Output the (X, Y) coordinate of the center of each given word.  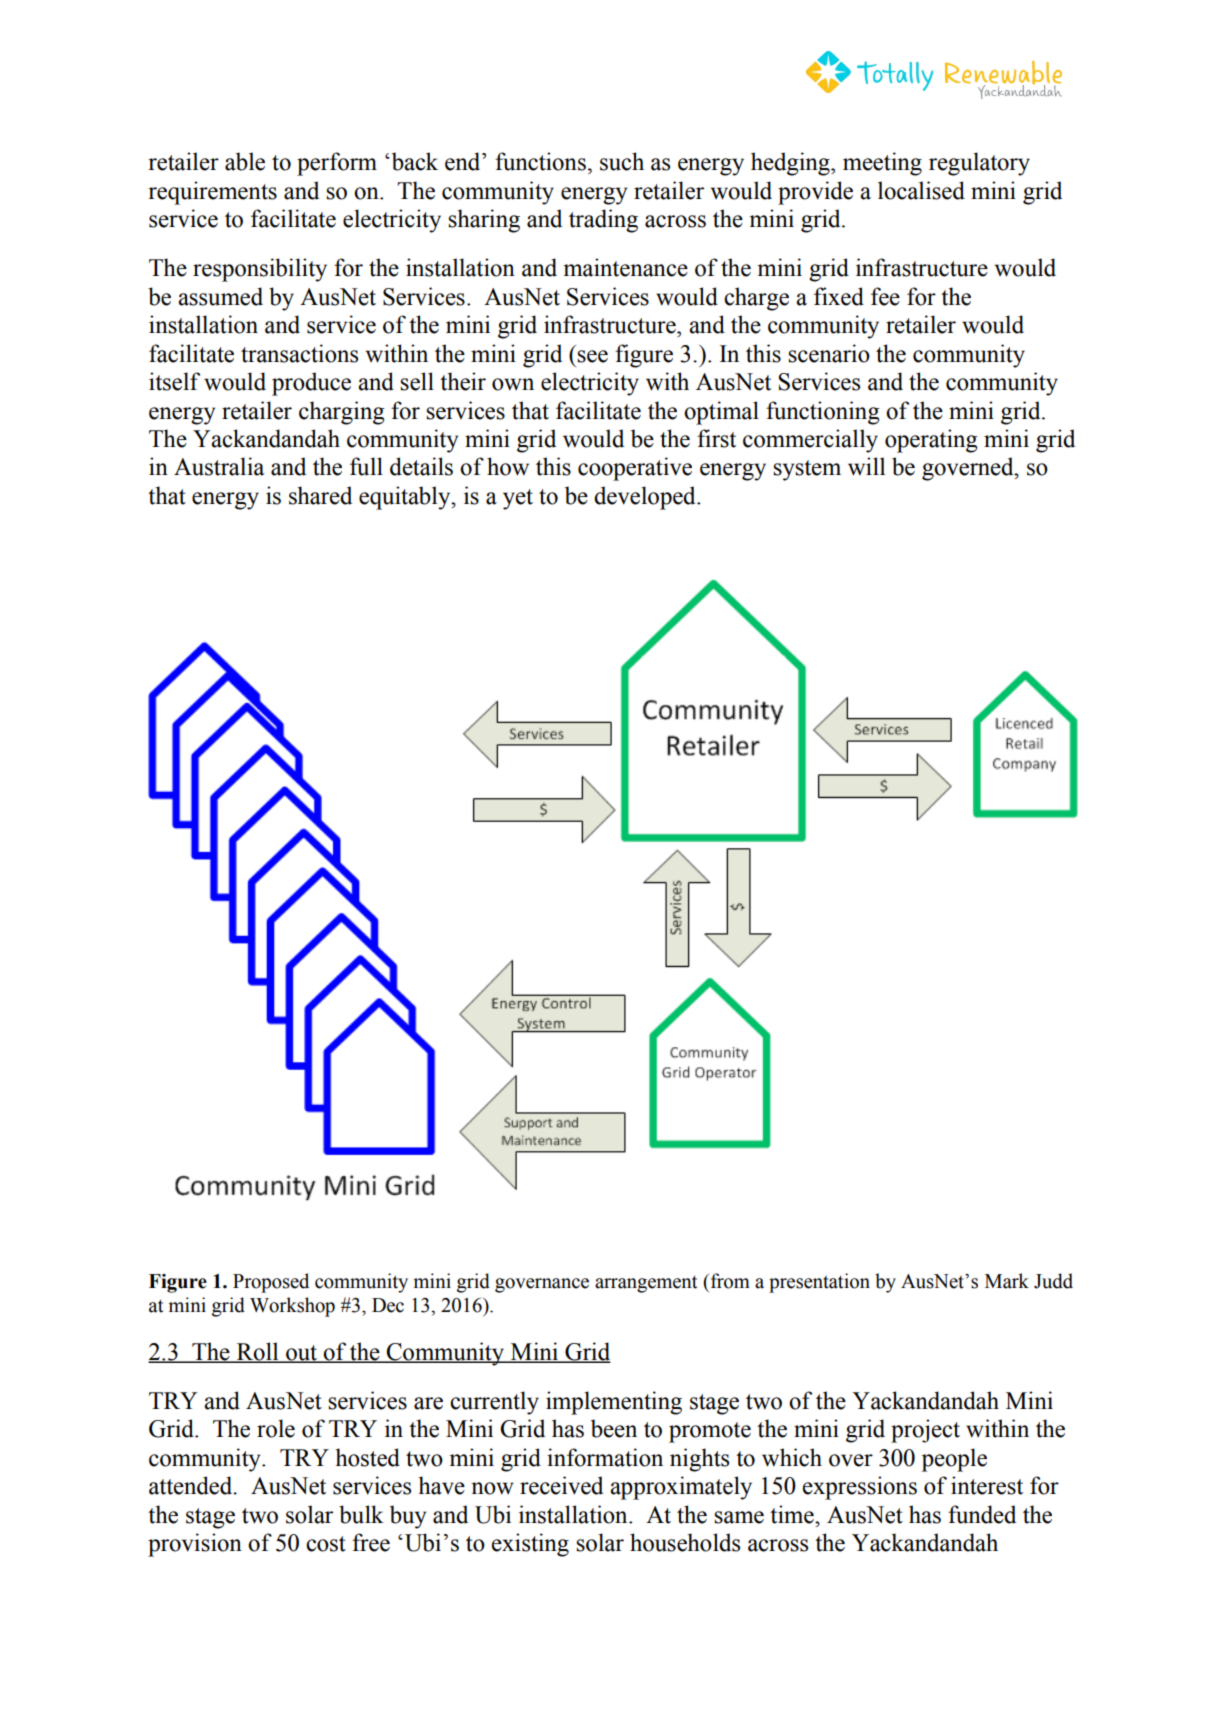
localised (921, 190)
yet (518, 499)
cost (326, 1544)
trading (603, 221)
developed (646, 498)
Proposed (271, 1283)
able (245, 161)
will (866, 466)
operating (931, 441)
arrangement (646, 1284)
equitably (406, 498)
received (561, 1485)
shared (320, 495)
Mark (1007, 1281)
